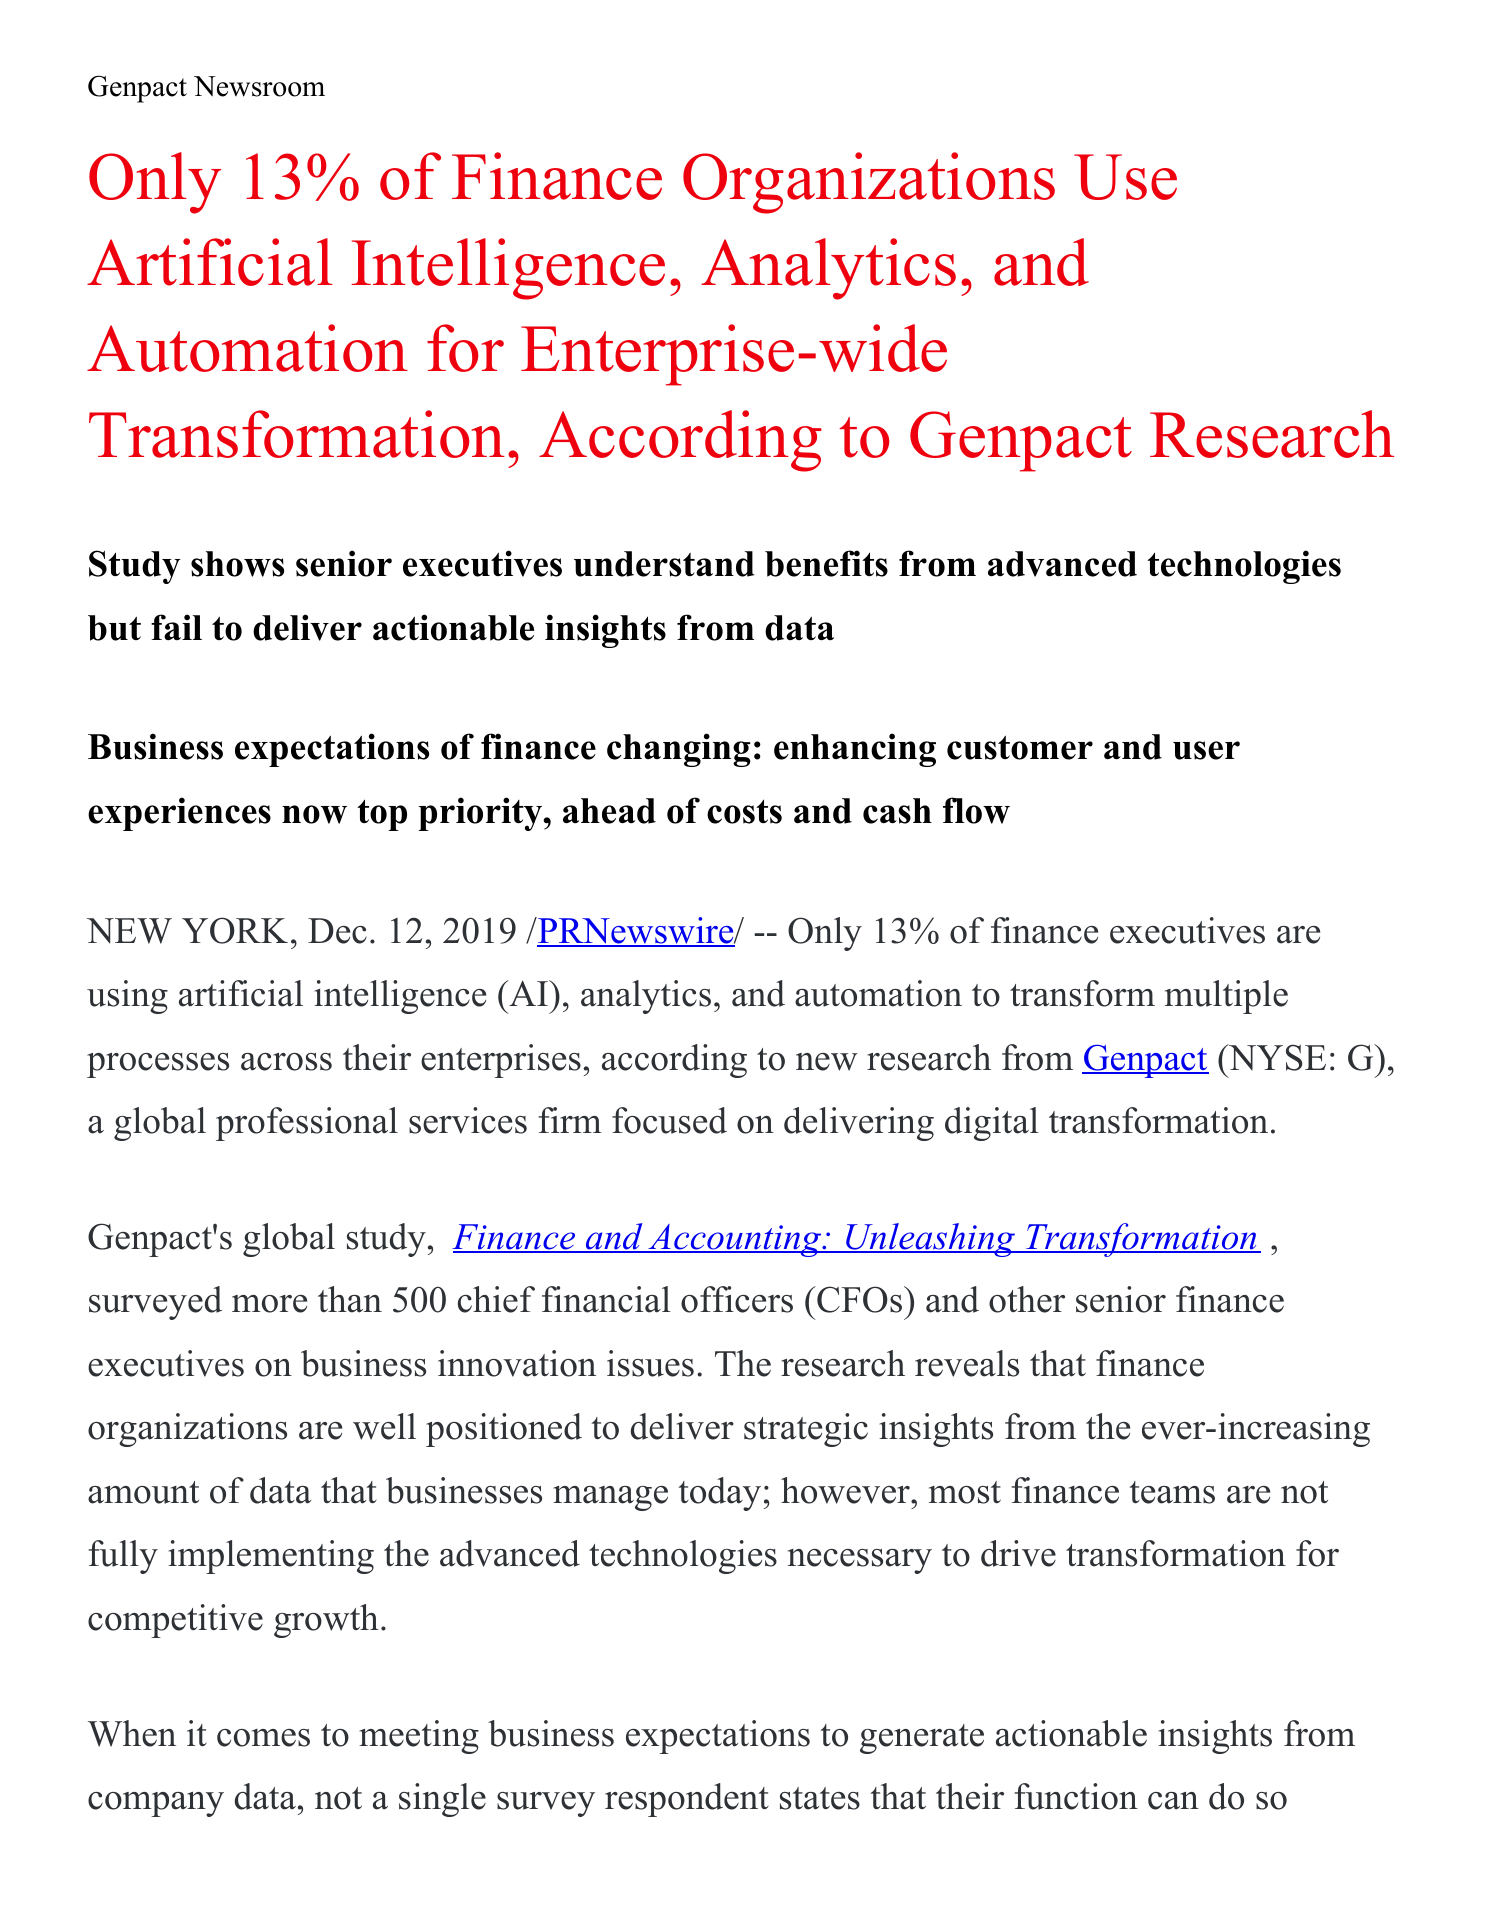  I want to click on comes, so click(263, 1738).
